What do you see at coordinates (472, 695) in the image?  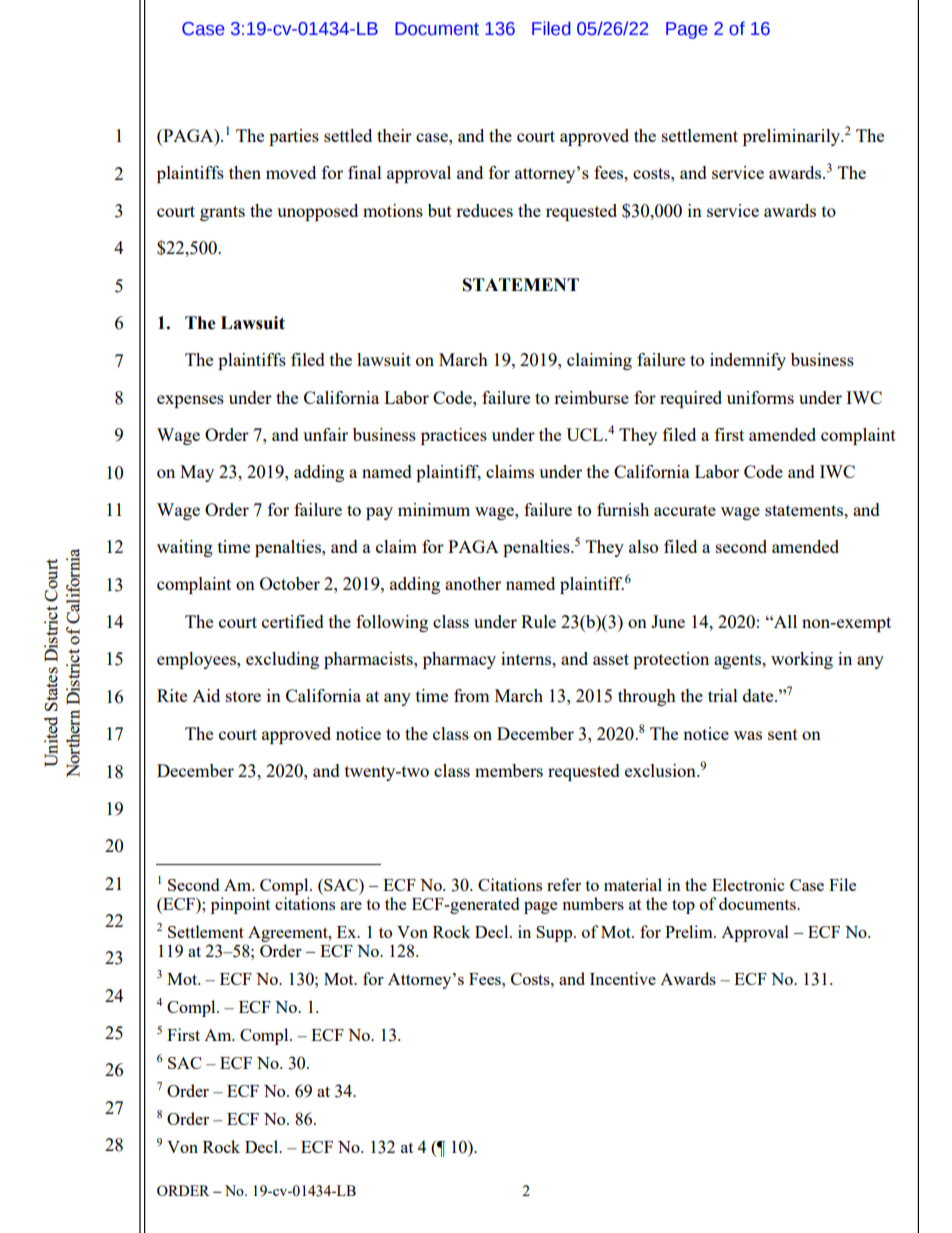 I see `from` at bounding box center [472, 695].
